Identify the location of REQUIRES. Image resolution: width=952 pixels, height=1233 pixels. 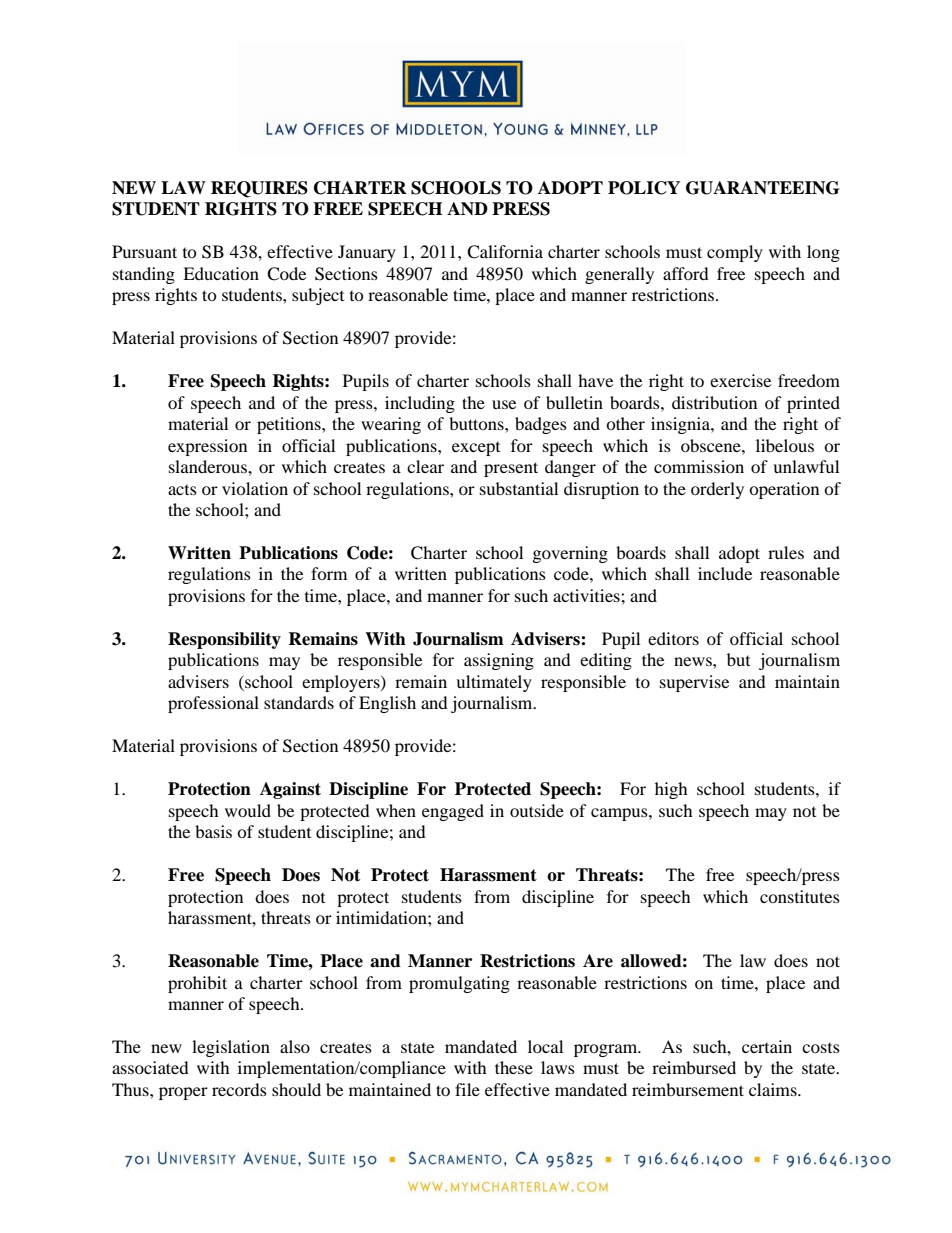
(259, 189).
